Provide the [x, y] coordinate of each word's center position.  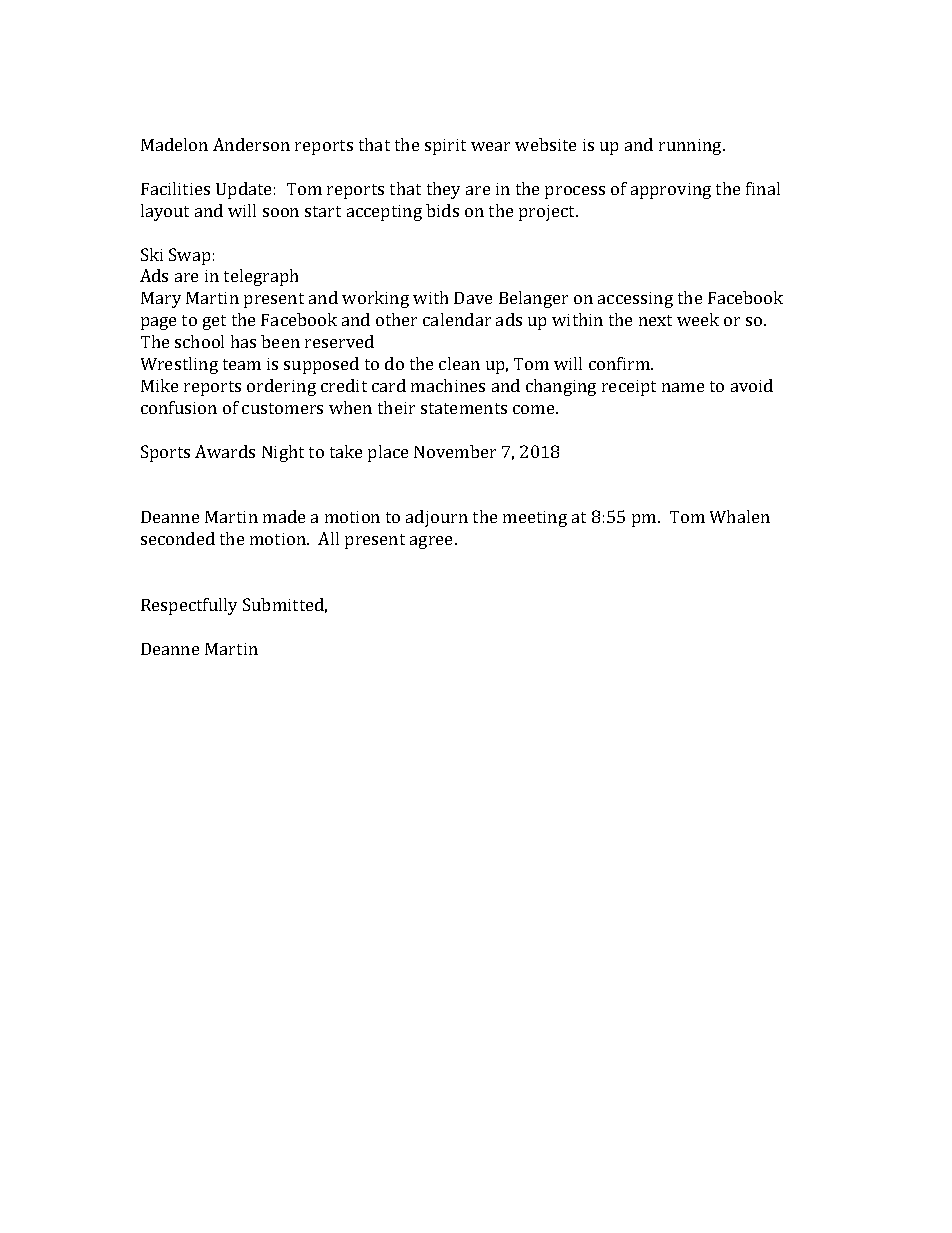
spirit [445, 147]
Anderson [251, 144]
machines [448, 385]
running [691, 147]
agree [433, 542]
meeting [535, 519]
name [683, 387]
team [242, 364]
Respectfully [189, 606]
